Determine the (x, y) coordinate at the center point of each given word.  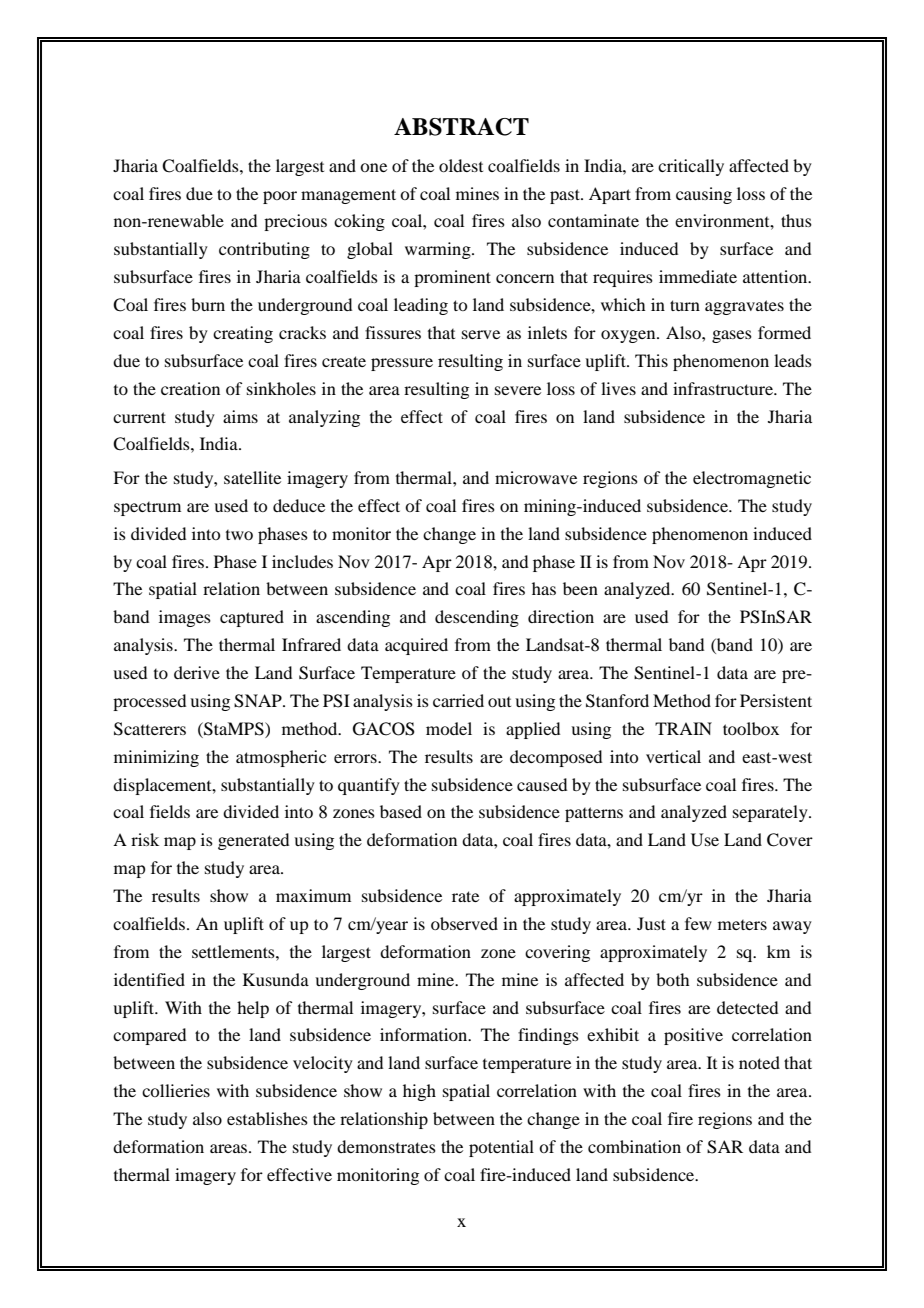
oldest (461, 165)
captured (252, 618)
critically (691, 167)
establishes (267, 1118)
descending (477, 618)
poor (280, 197)
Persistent (776, 700)
